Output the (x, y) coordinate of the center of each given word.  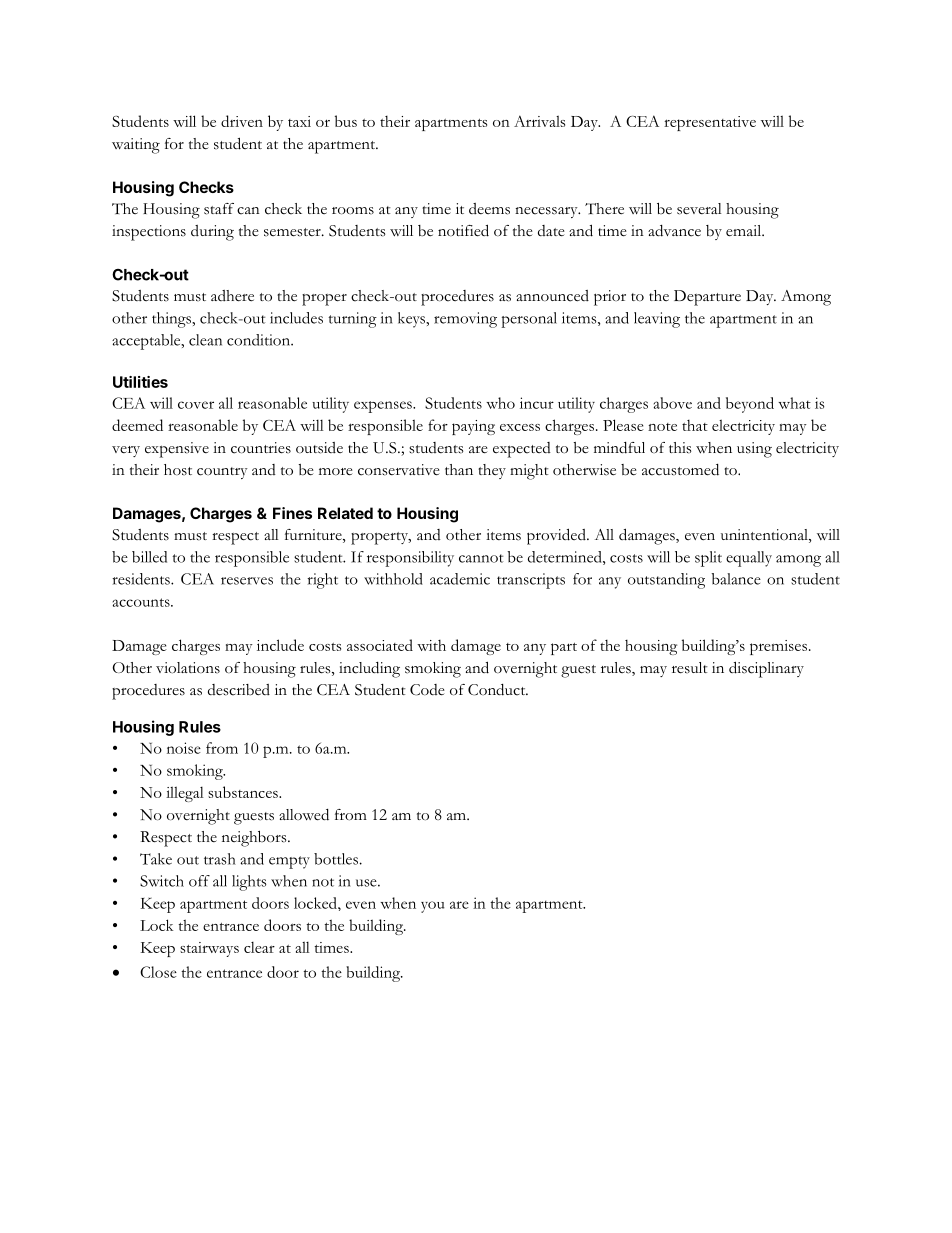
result (690, 668)
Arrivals (539, 121)
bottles (336, 859)
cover (196, 405)
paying (473, 427)
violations (188, 668)
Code (427, 690)
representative (710, 123)
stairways (209, 949)
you (433, 907)
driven (242, 121)
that (695, 425)
